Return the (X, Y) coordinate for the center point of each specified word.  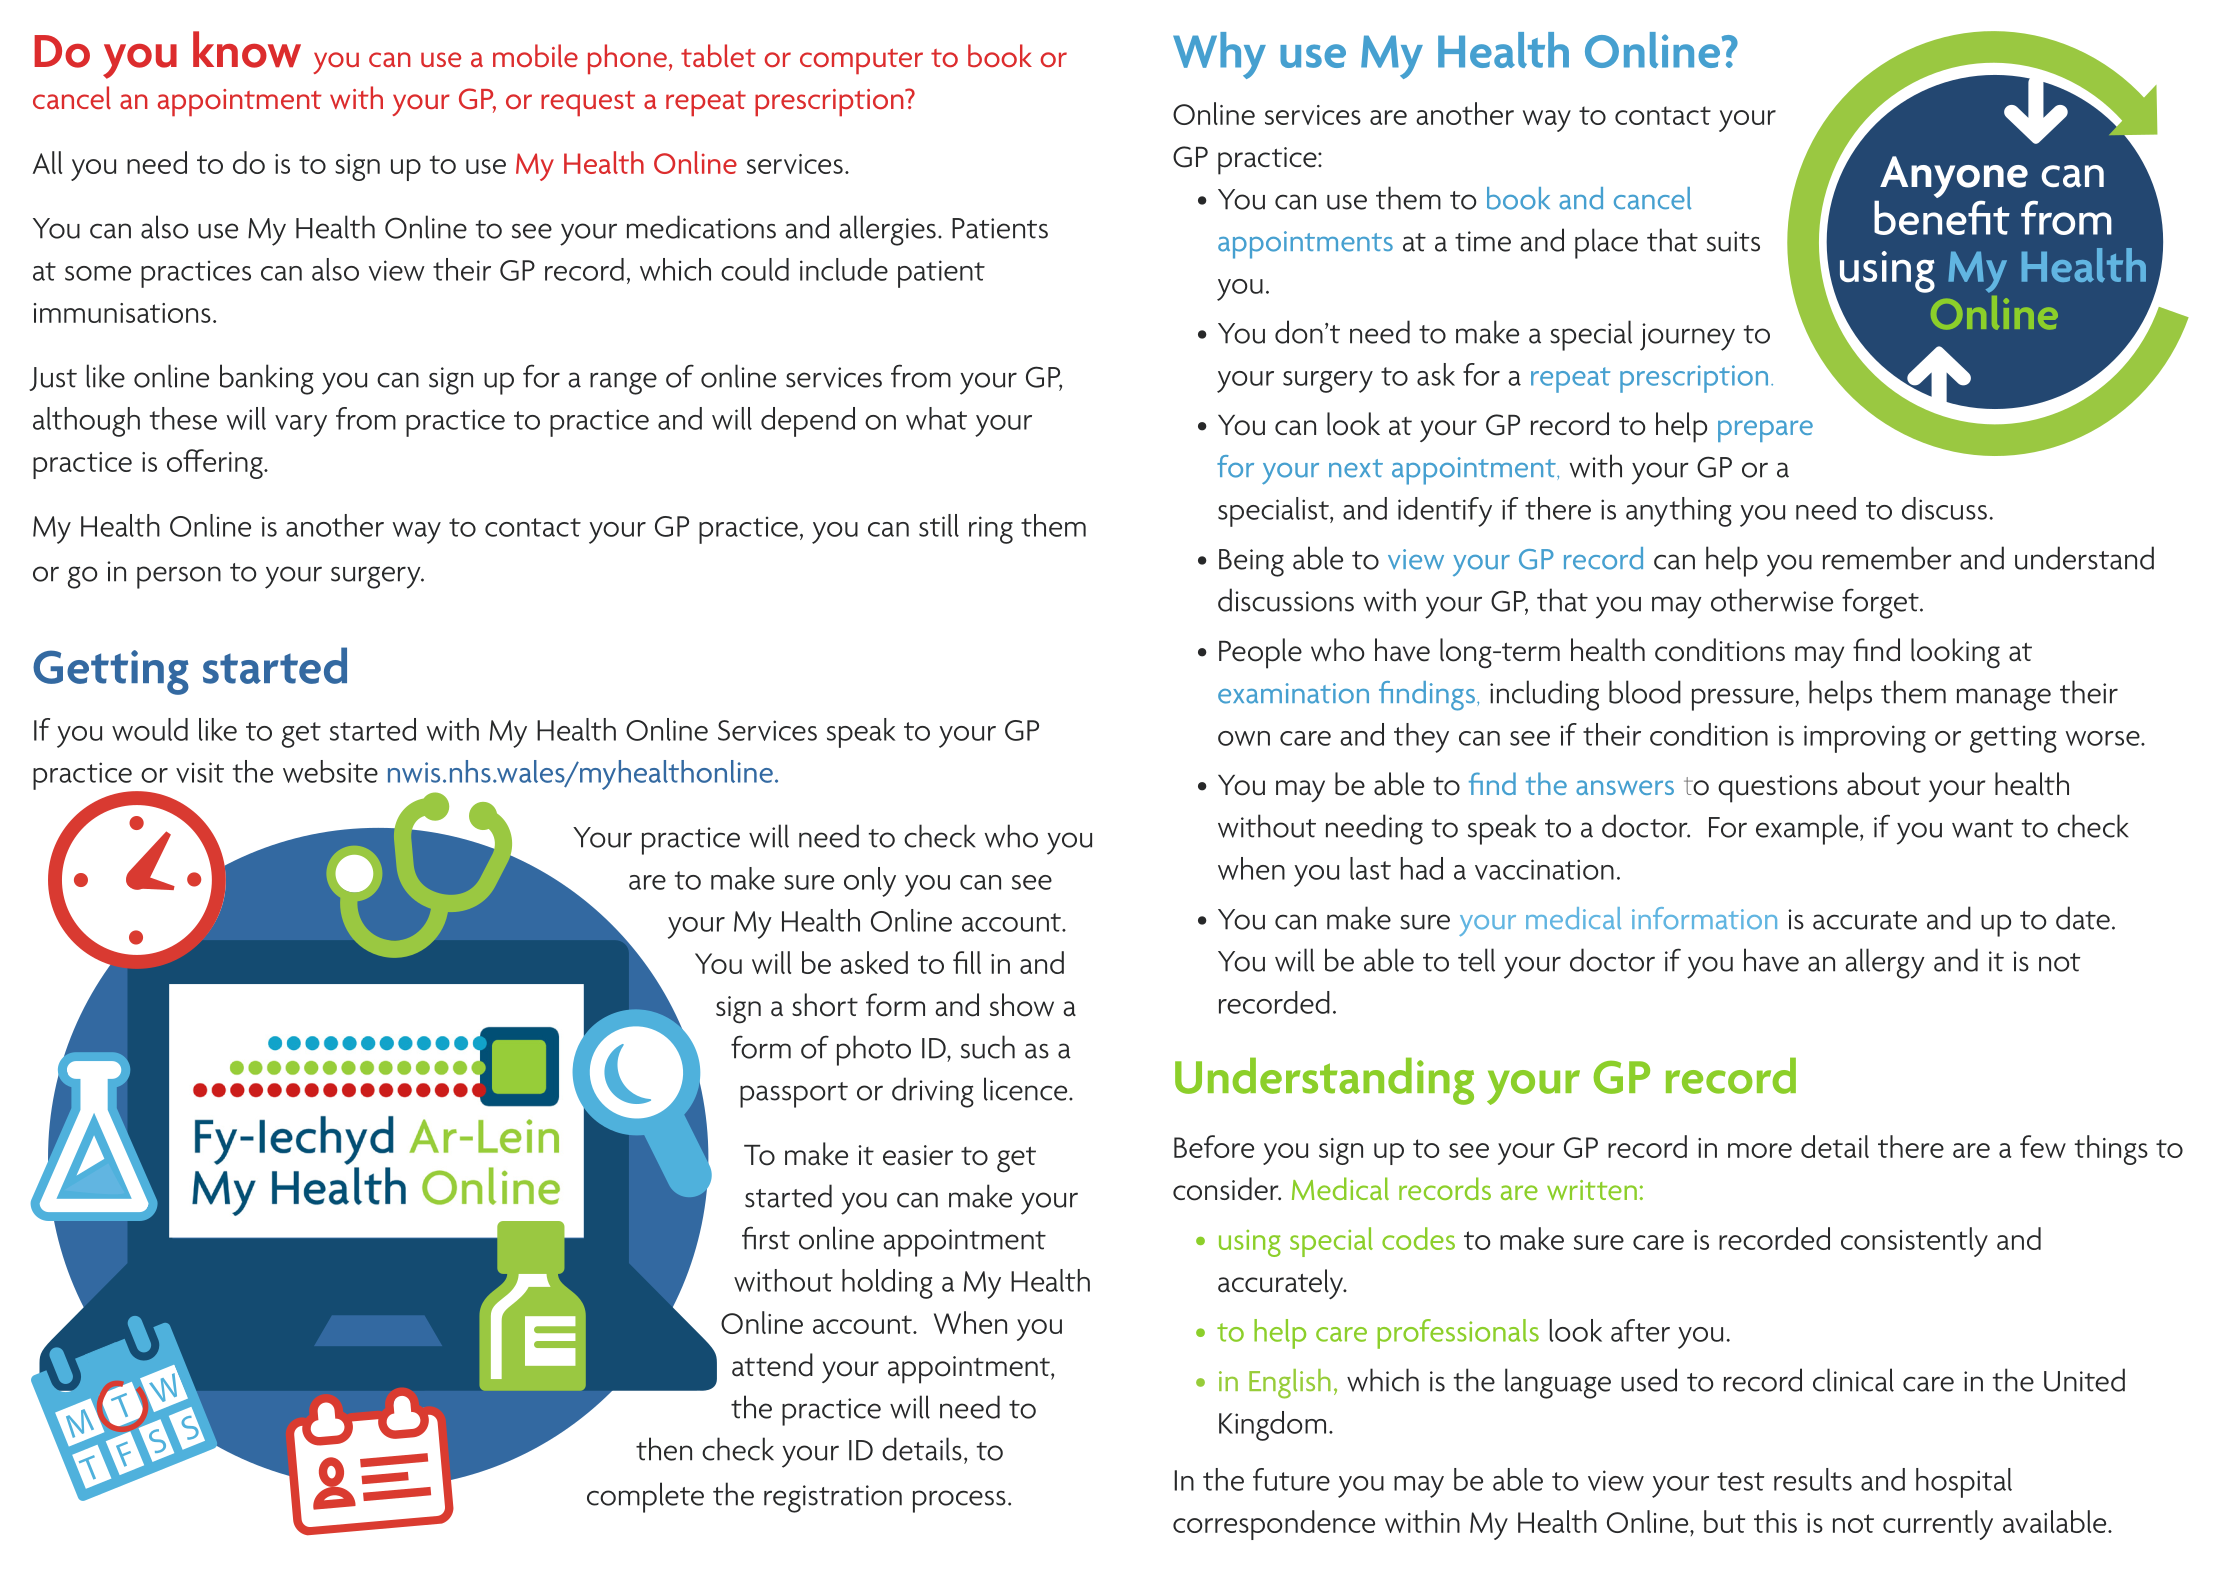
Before (1214, 1146)
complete (645, 1497)
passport (794, 1095)
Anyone (1953, 178)
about (1884, 784)
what (936, 418)
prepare (1765, 431)
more (1760, 1150)
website (330, 771)
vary (301, 426)
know (247, 49)
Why (1219, 55)
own (1244, 738)
